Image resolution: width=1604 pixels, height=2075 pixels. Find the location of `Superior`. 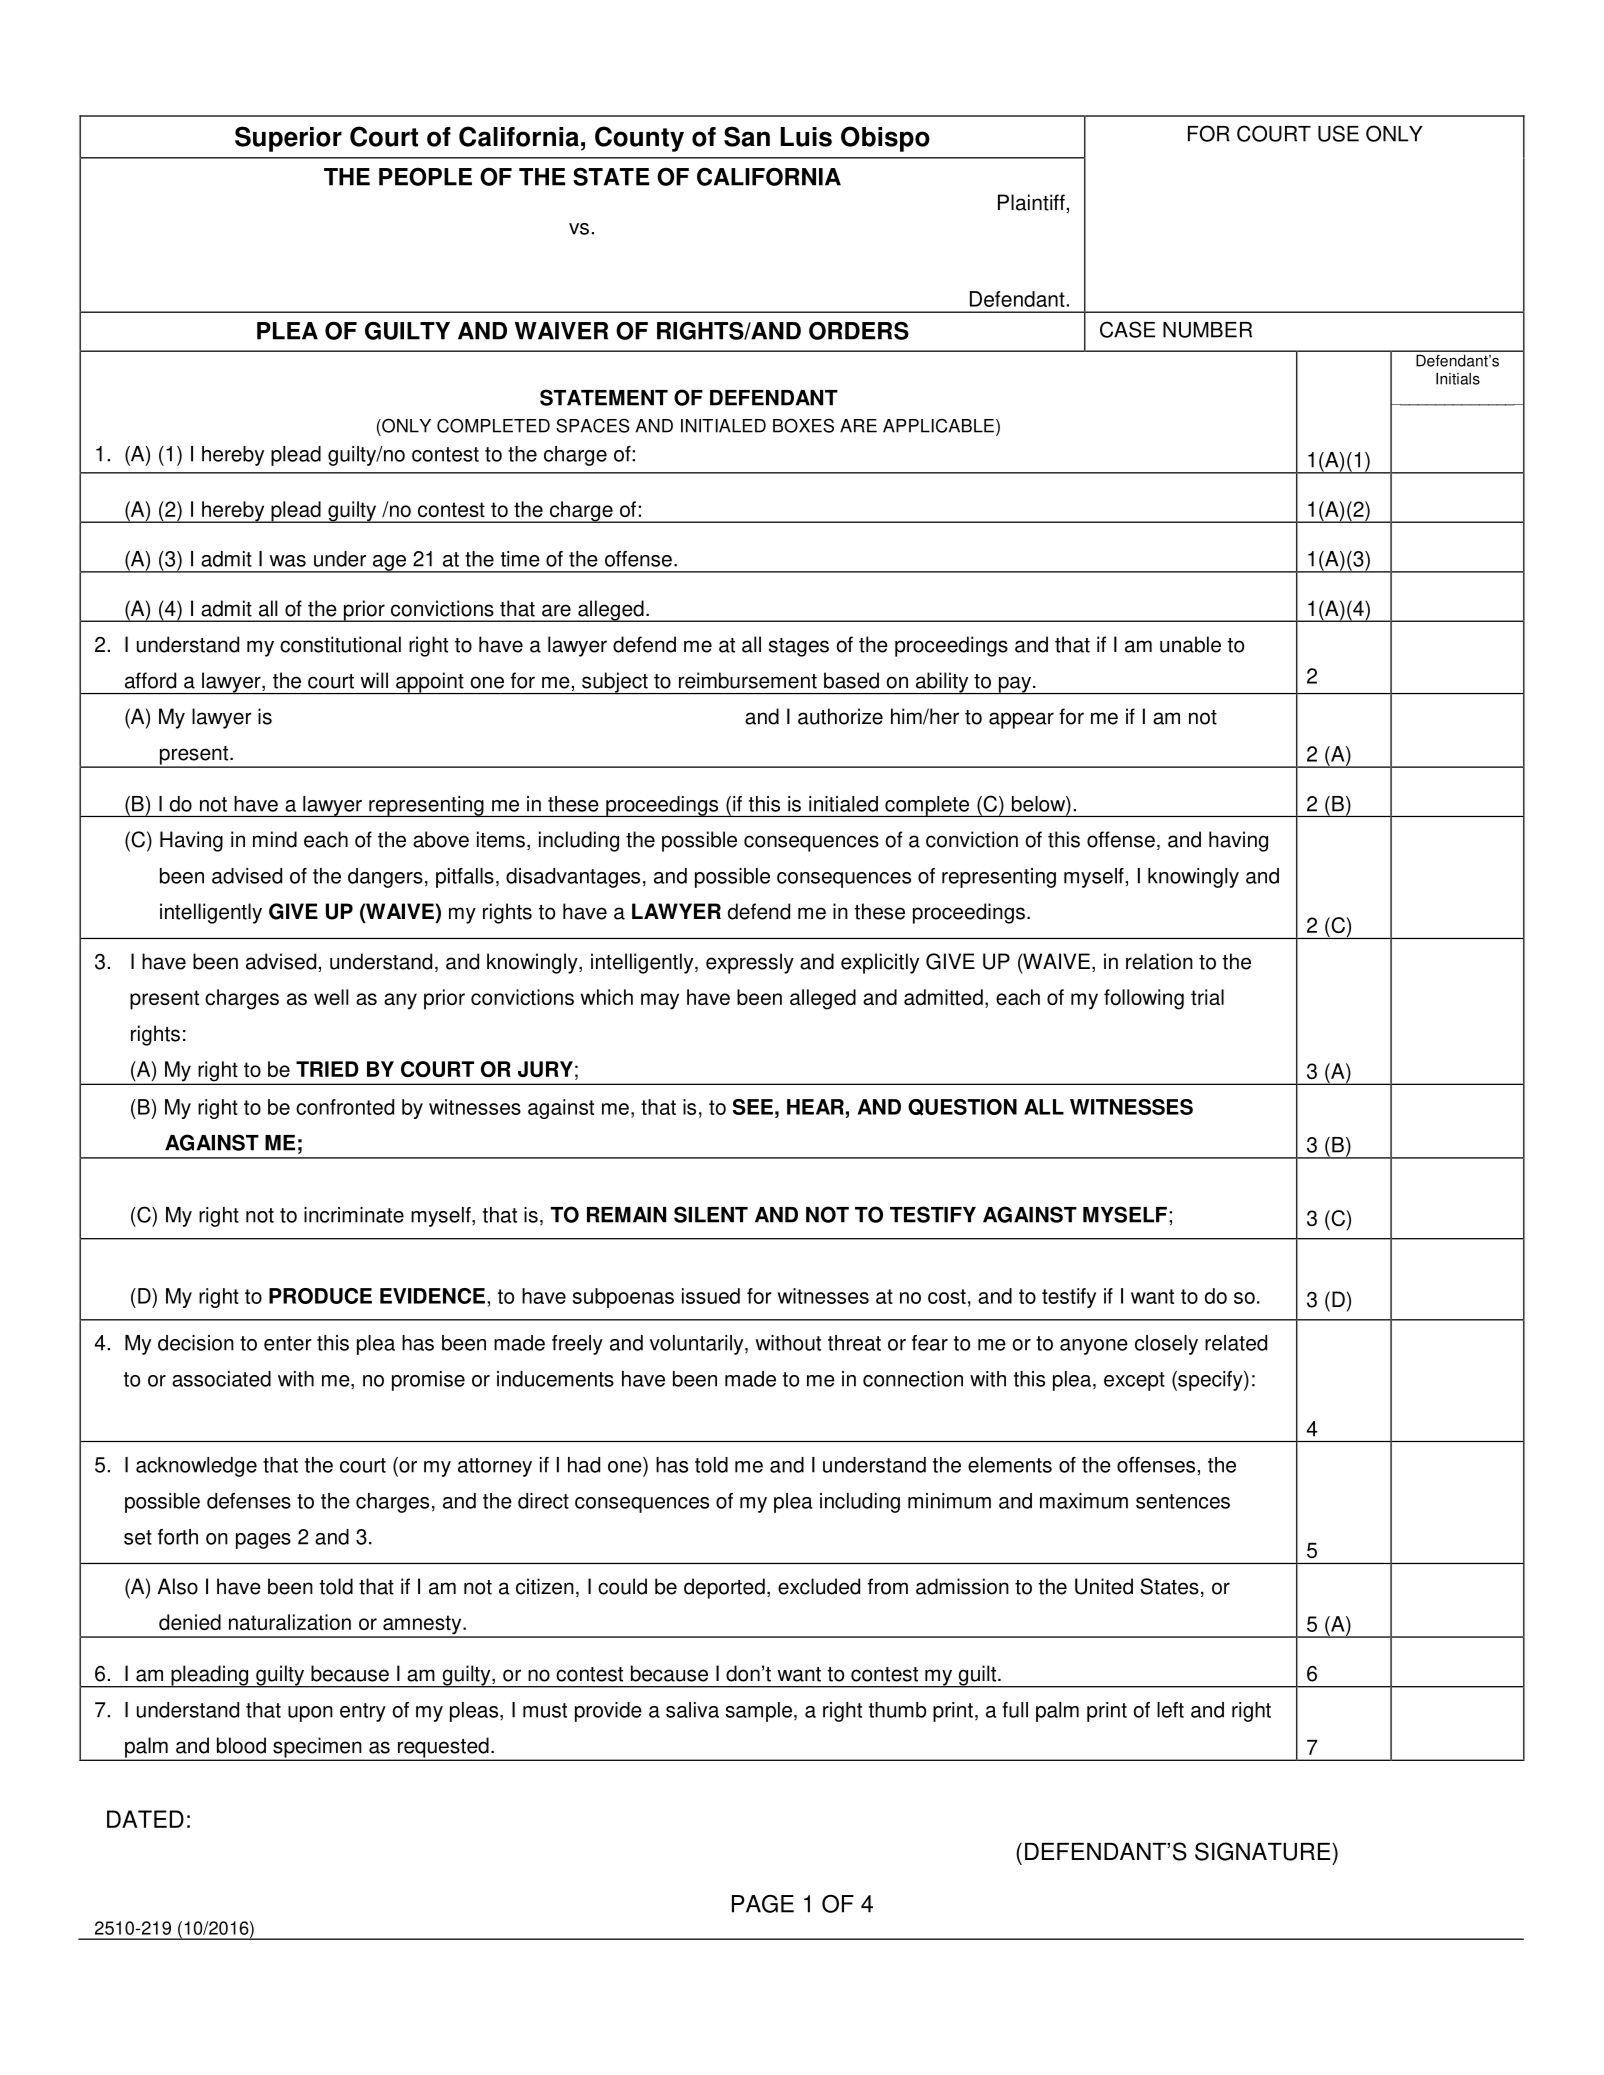

Superior is located at coordinates (288, 139).
